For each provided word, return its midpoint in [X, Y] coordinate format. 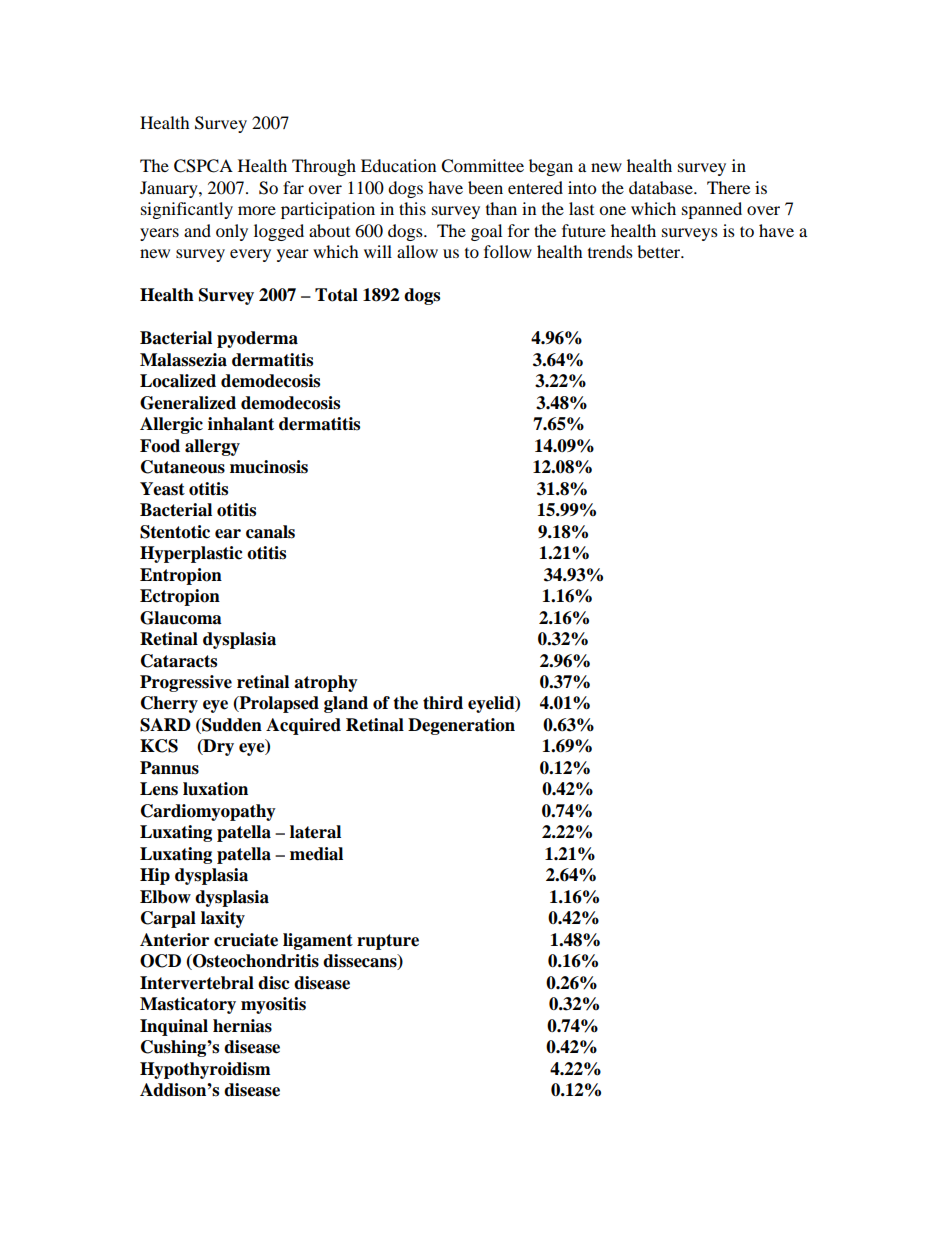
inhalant [241, 424]
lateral [315, 832]
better [660, 251]
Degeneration [461, 726]
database [662, 187]
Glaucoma [181, 618]
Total [336, 295]
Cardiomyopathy [208, 812]
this [412, 208]
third [443, 703]
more [257, 210]
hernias [242, 1026]
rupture [388, 942]
